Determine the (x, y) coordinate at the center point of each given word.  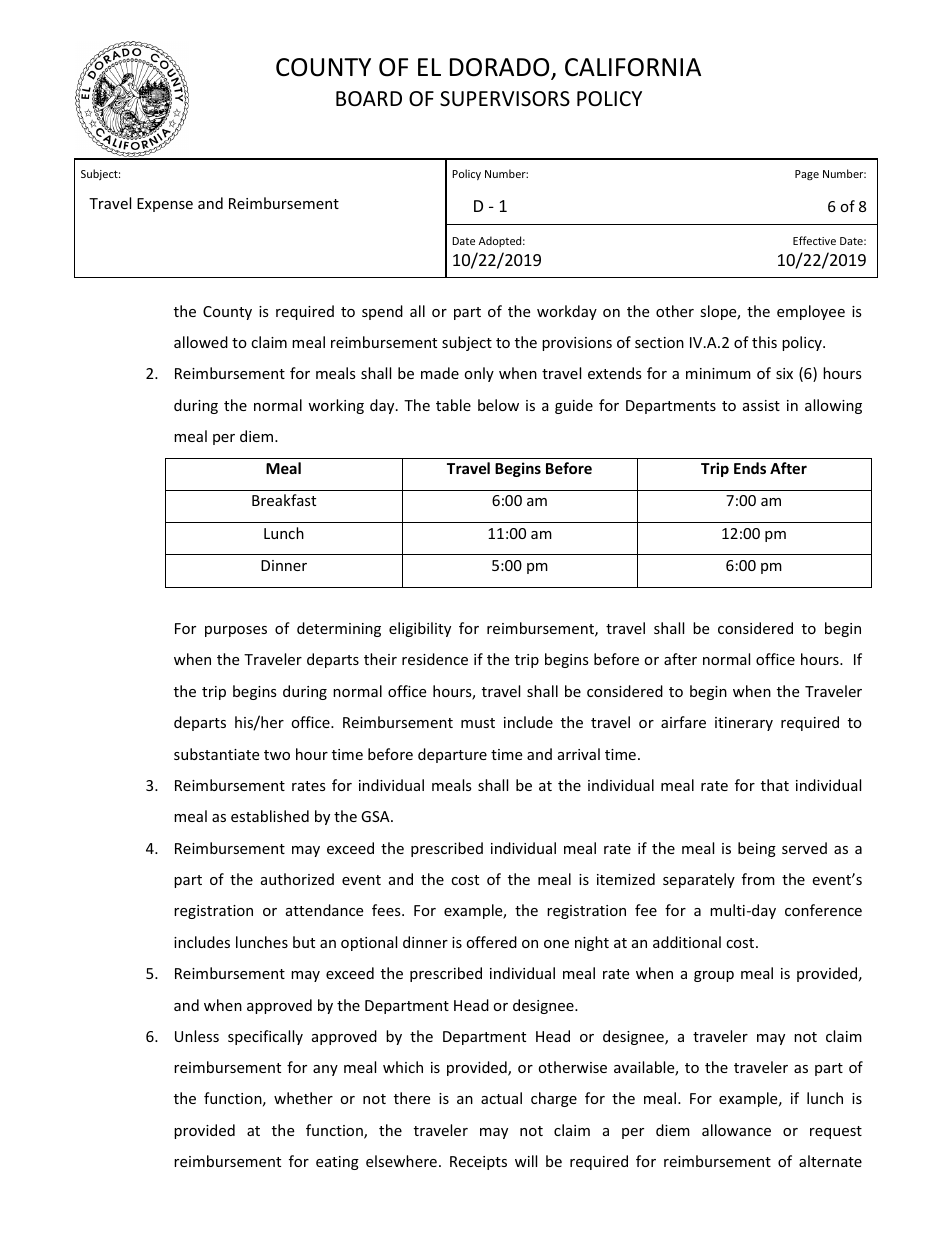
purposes (236, 631)
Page (807, 175)
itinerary (744, 724)
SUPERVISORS (505, 99)
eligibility (420, 629)
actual (501, 1098)
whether (303, 1098)
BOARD (369, 98)
